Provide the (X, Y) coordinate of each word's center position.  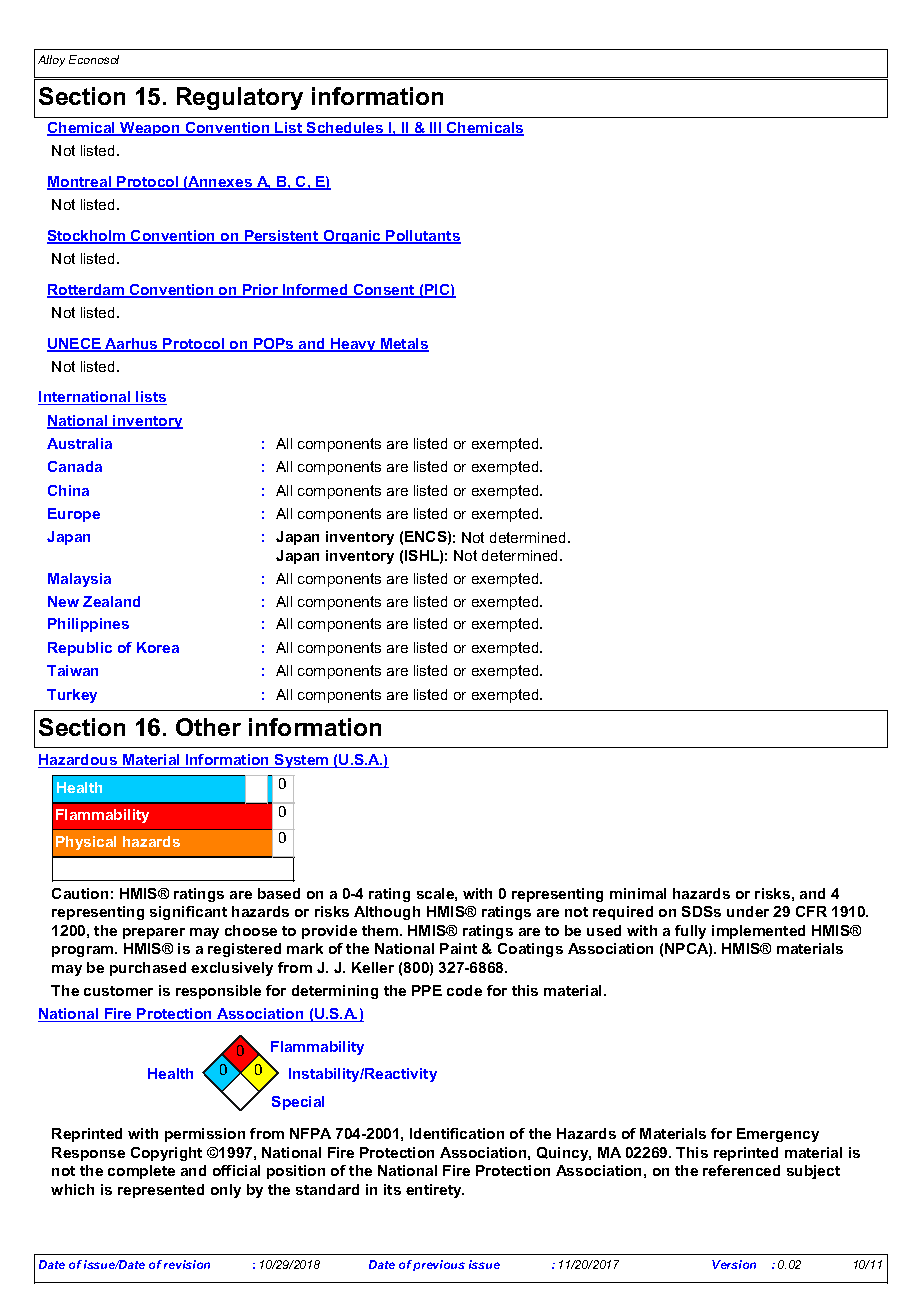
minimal (638, 893)
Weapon (150, 129)
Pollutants (422, 237)
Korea (158, 647)
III (436, 129)
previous (439, 1265)
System (302, 761)
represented (161, 1191)
